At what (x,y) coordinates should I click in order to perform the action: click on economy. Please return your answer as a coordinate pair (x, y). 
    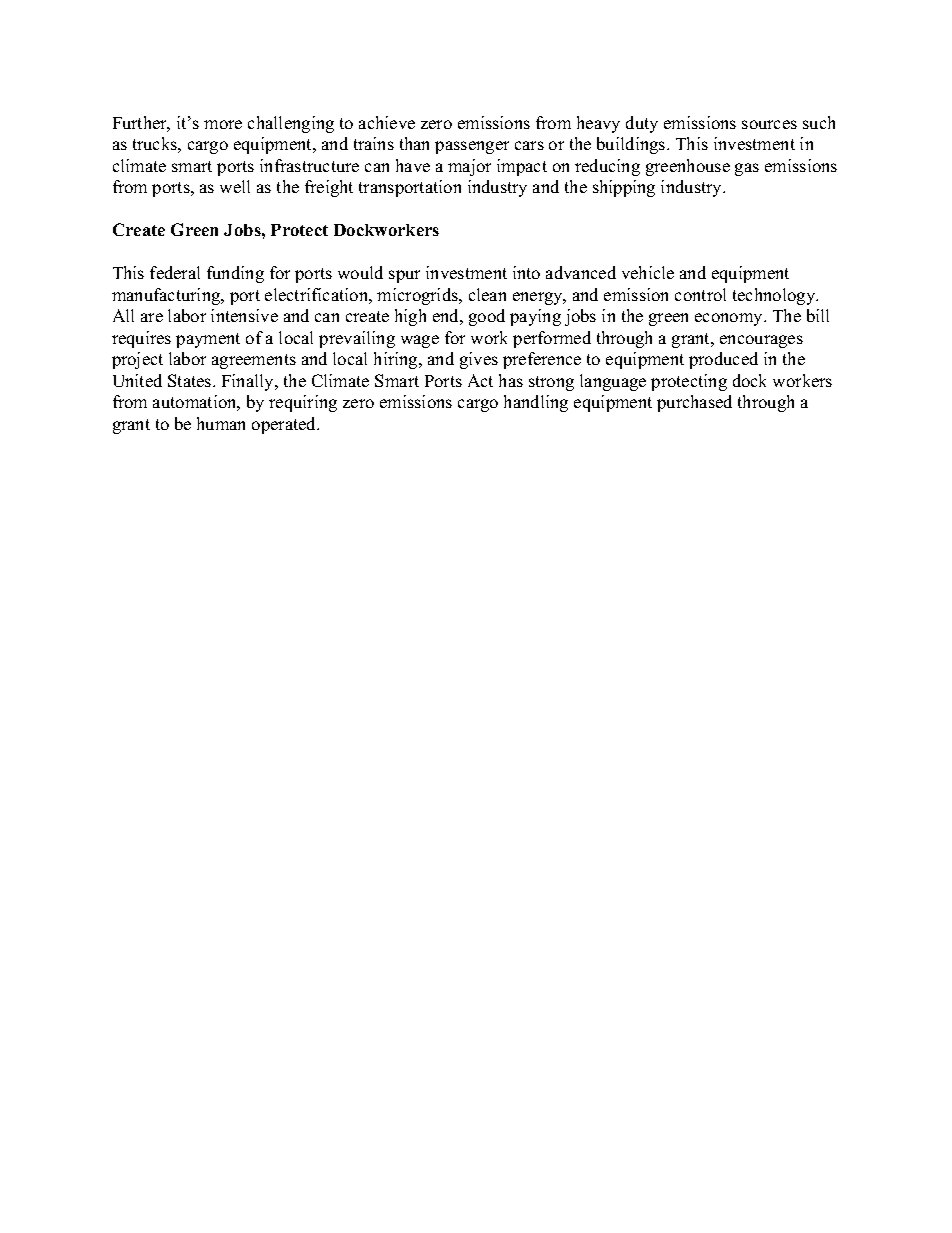
    Looking at the image, I should click on (730, 319).
